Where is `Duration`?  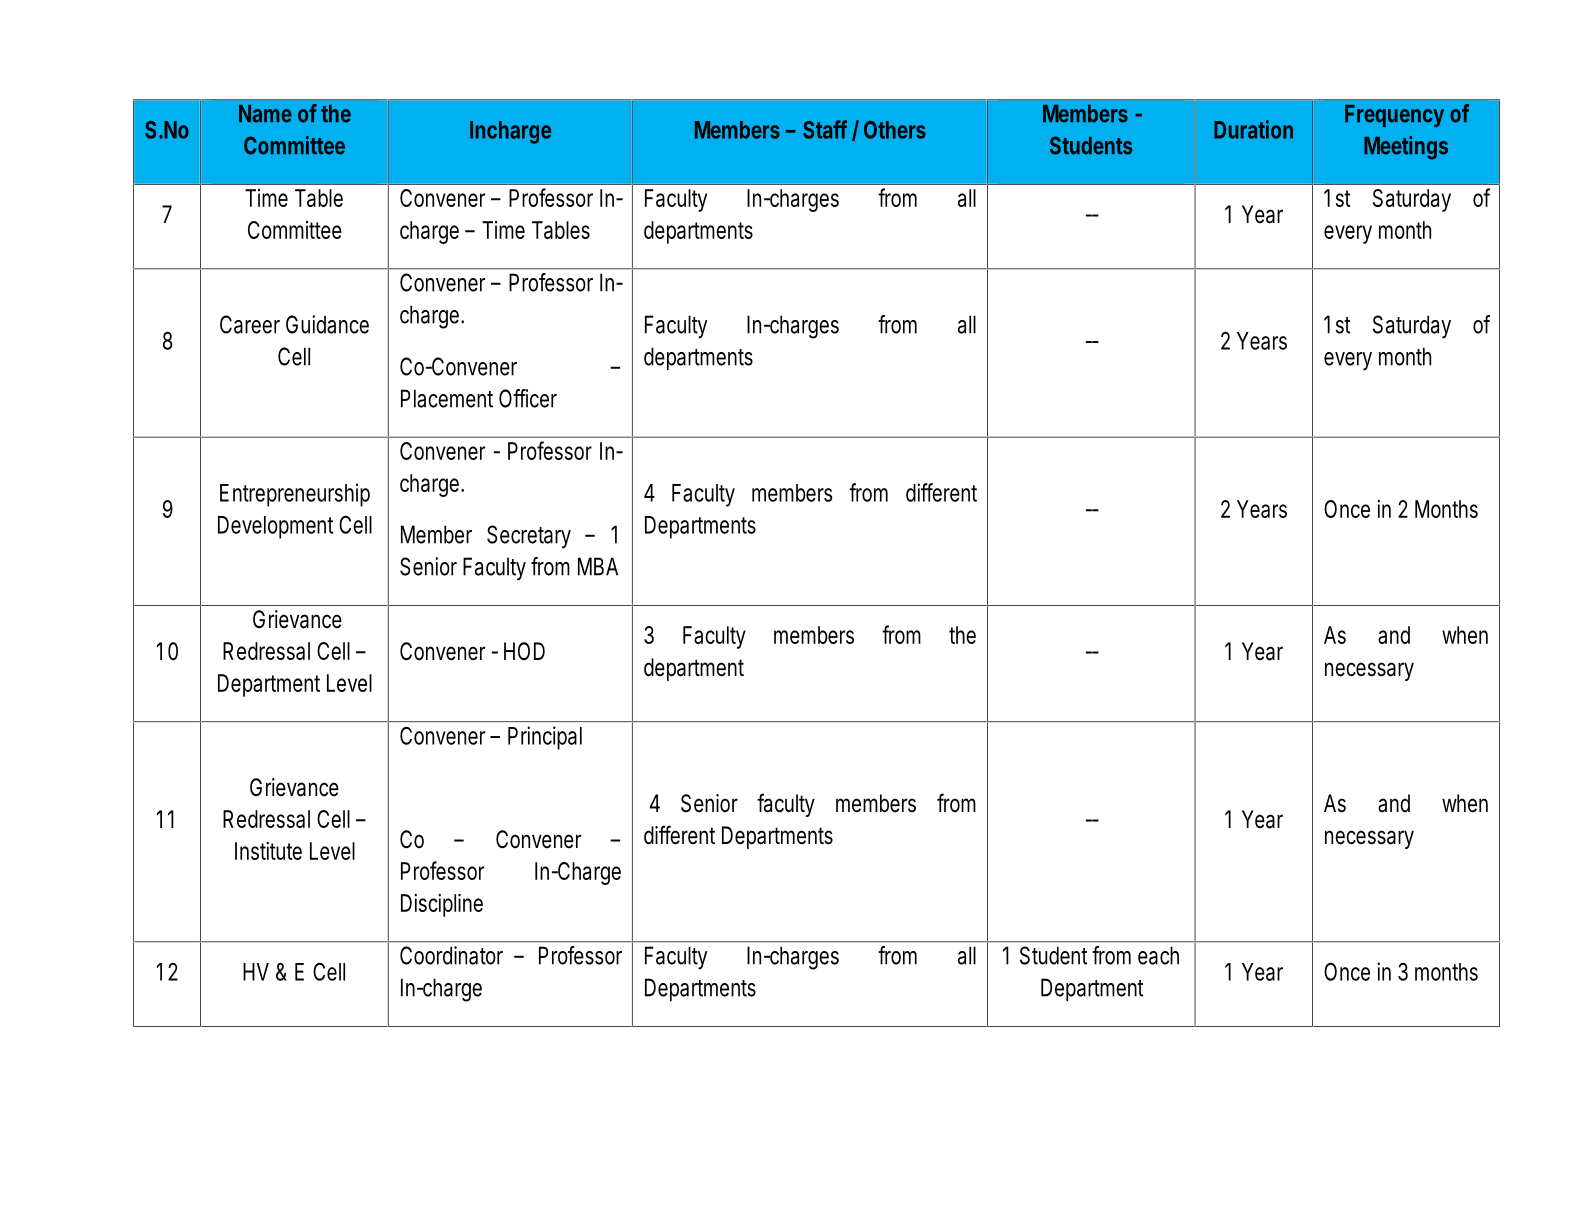 Duration is located at coordinates (1253, 129).
